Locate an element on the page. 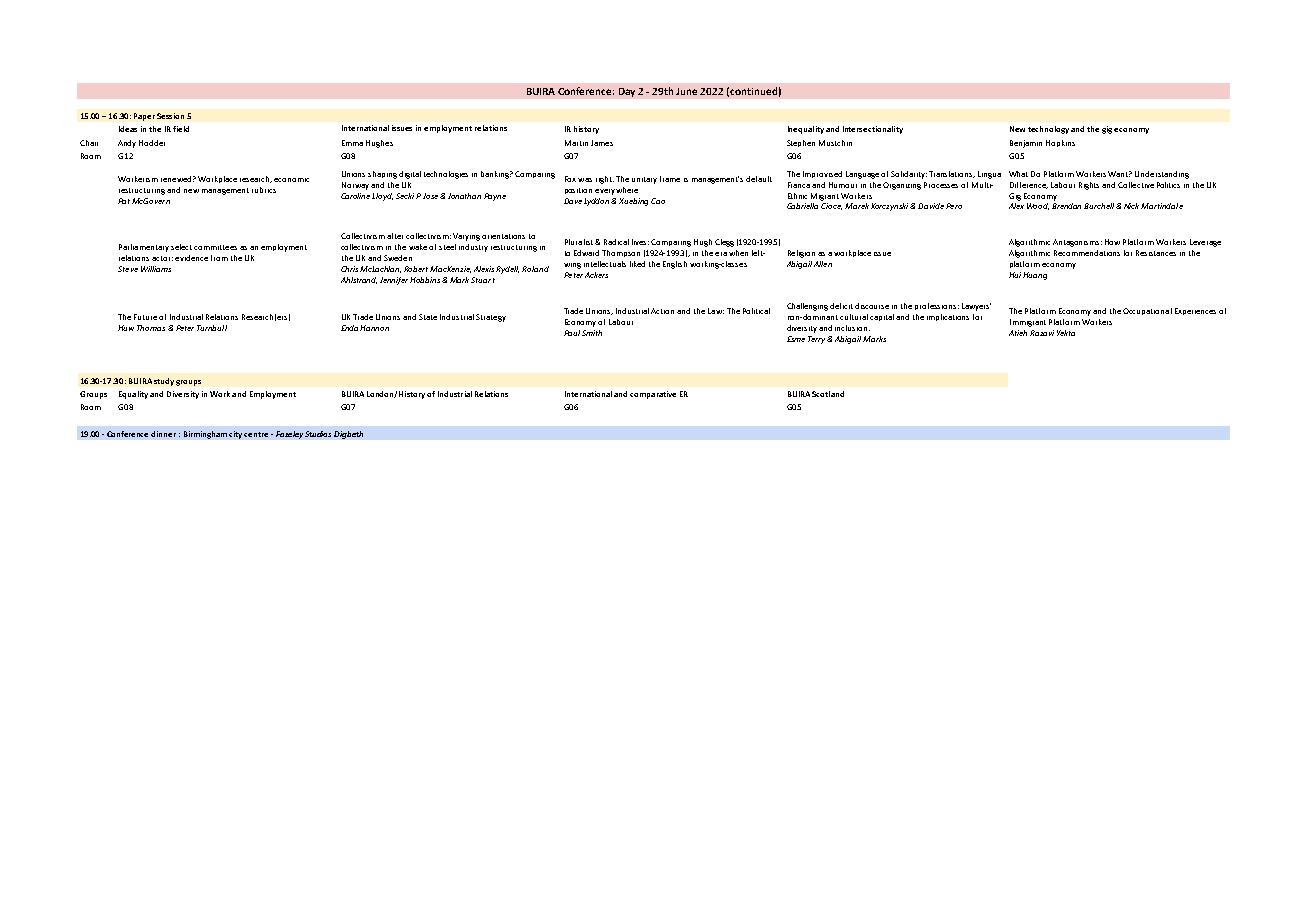 The width and height of the page is (1308, 924). comparative is located at coordinates (653, 395).
